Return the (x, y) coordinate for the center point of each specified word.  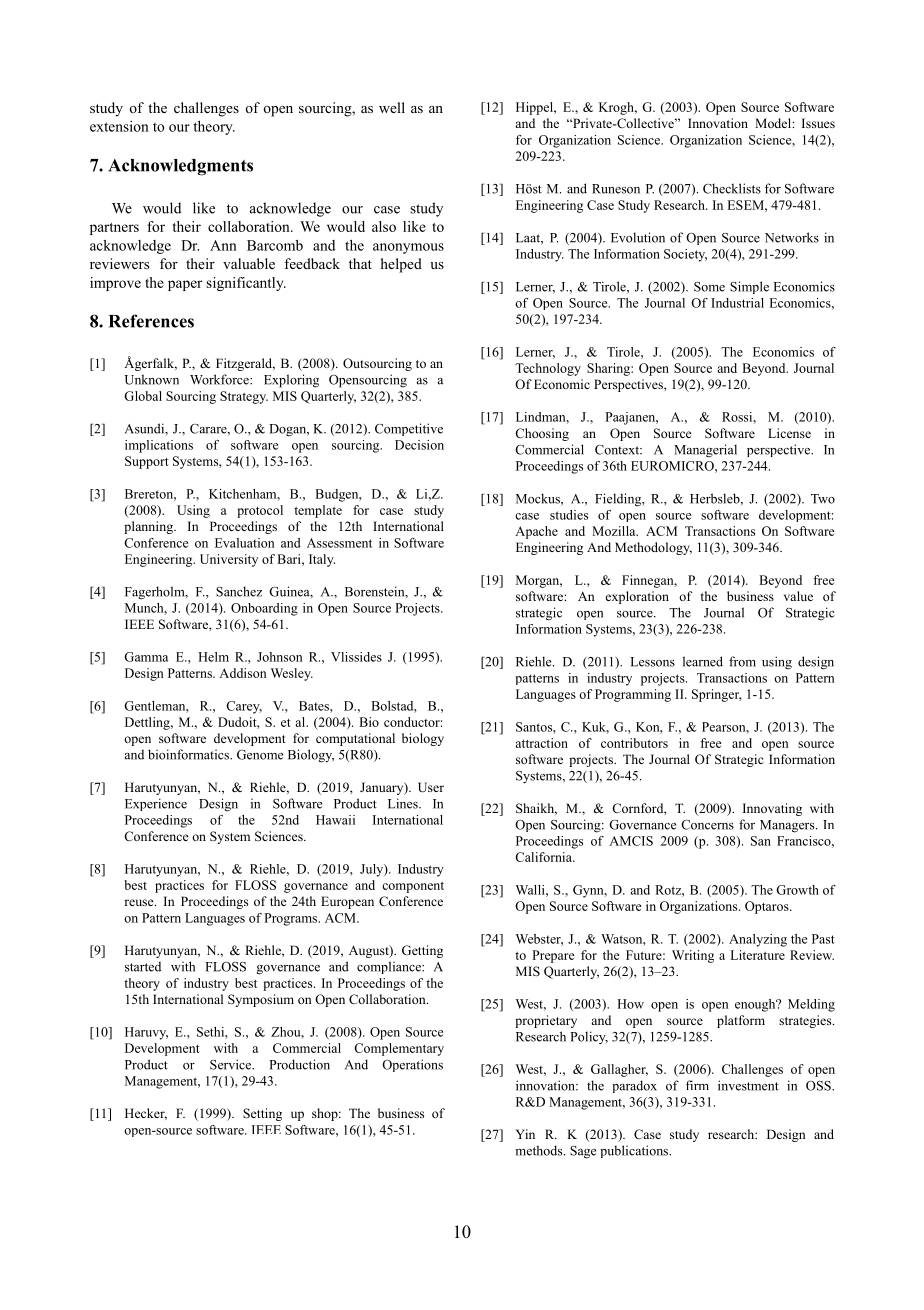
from (742, 661)
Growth (797, 890)
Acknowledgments (180, 167)
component (413, 887)
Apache (536, 532)
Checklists (732, 188)
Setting (262, 1114)
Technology (548, 369)
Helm (213, 657)
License (789, 433)
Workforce (220, 379)
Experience (156, 804)
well (392, 107)
